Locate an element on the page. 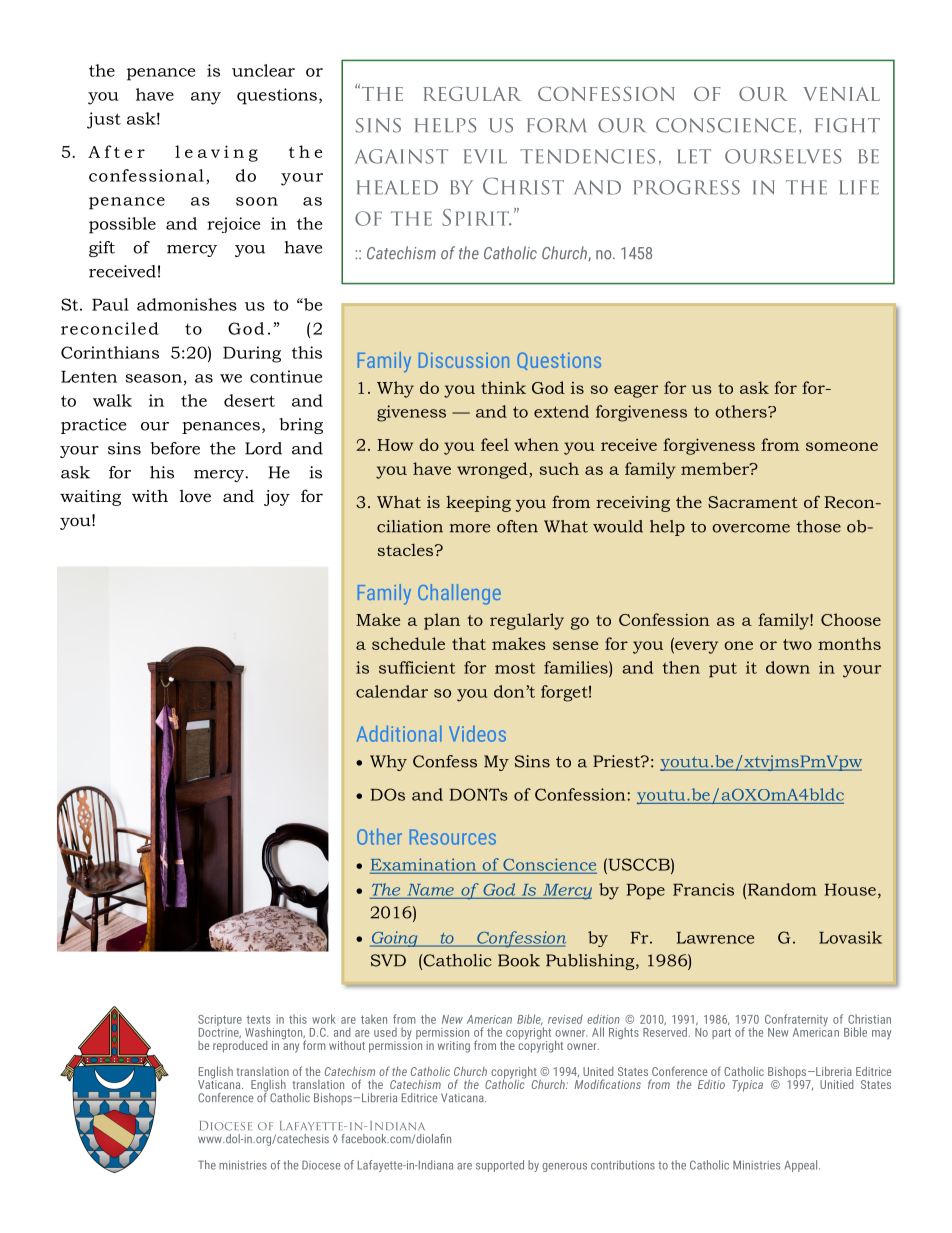  Appeal is located at coordinates (802, 1166).
